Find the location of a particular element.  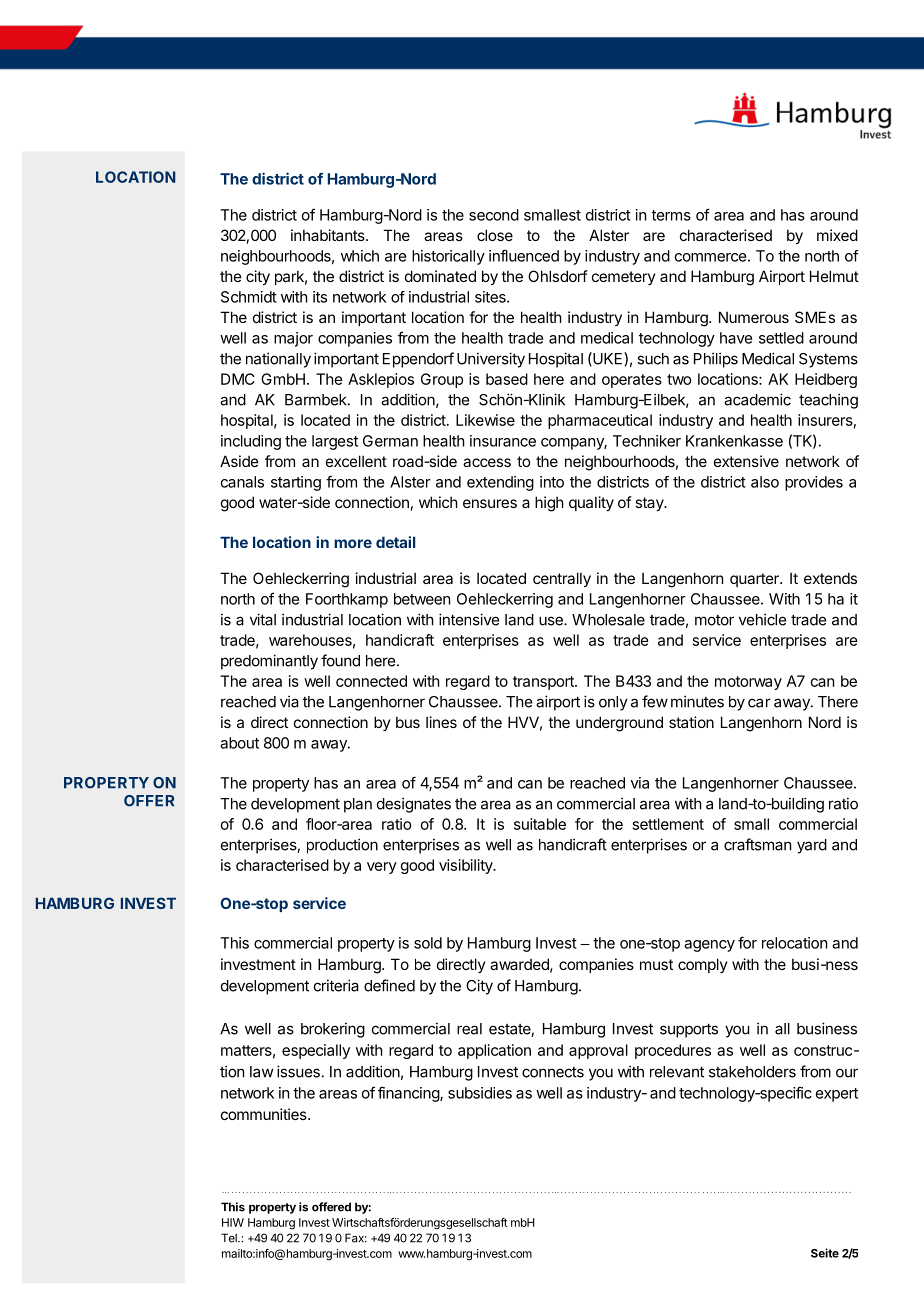

extensive is located at coordinates (746, 461).
